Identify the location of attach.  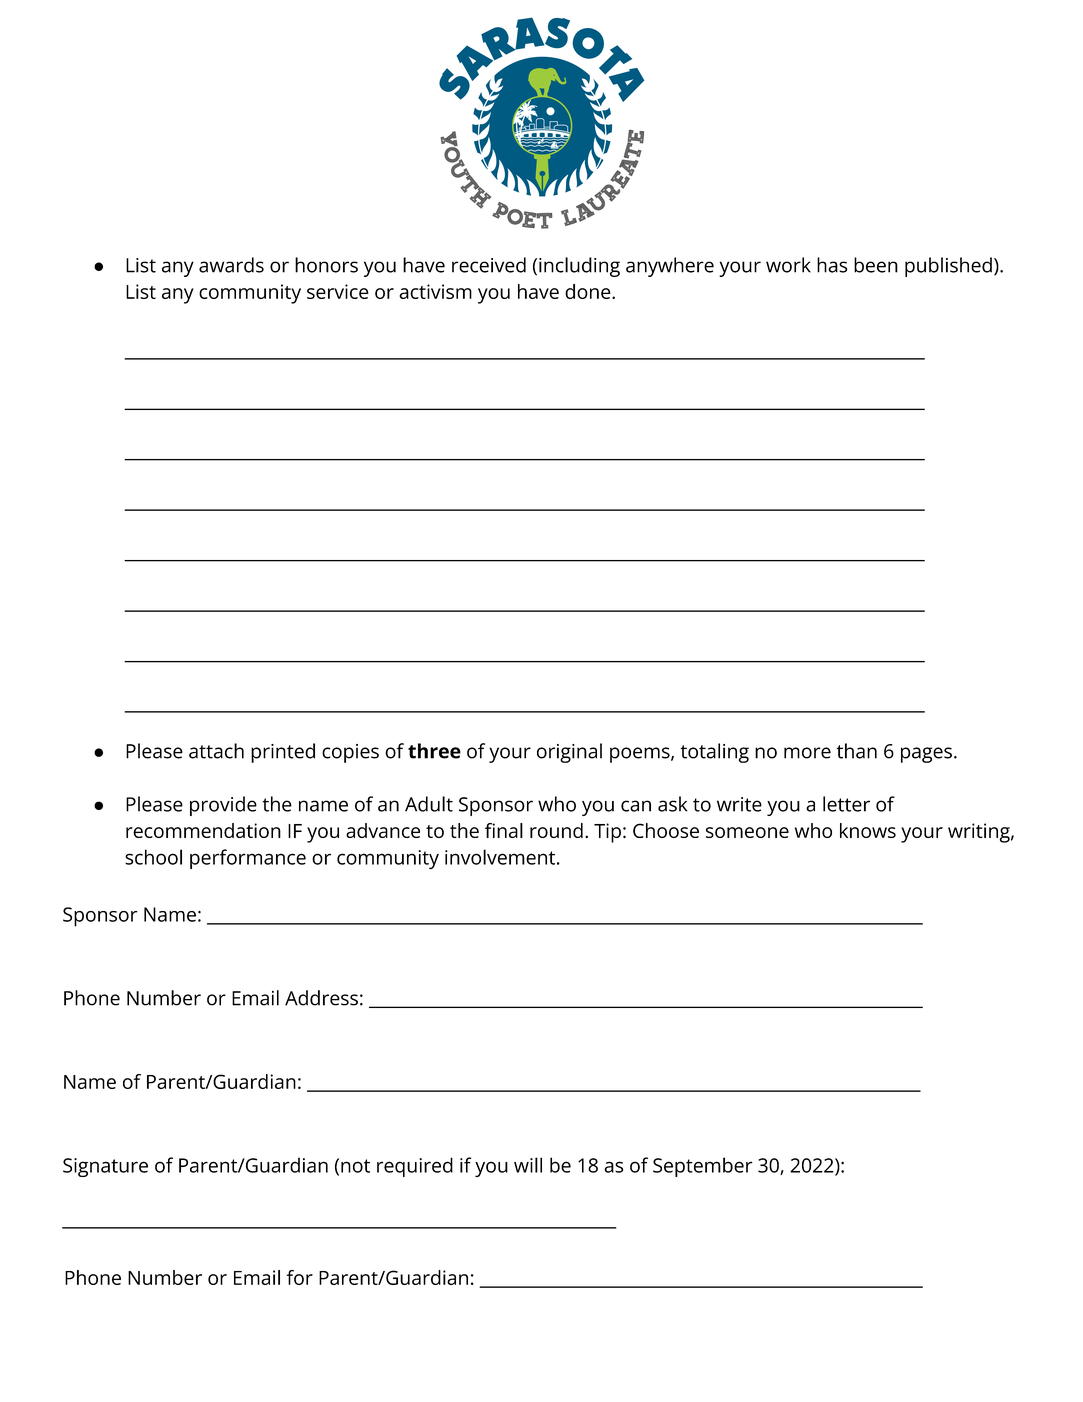
(216, 751).
